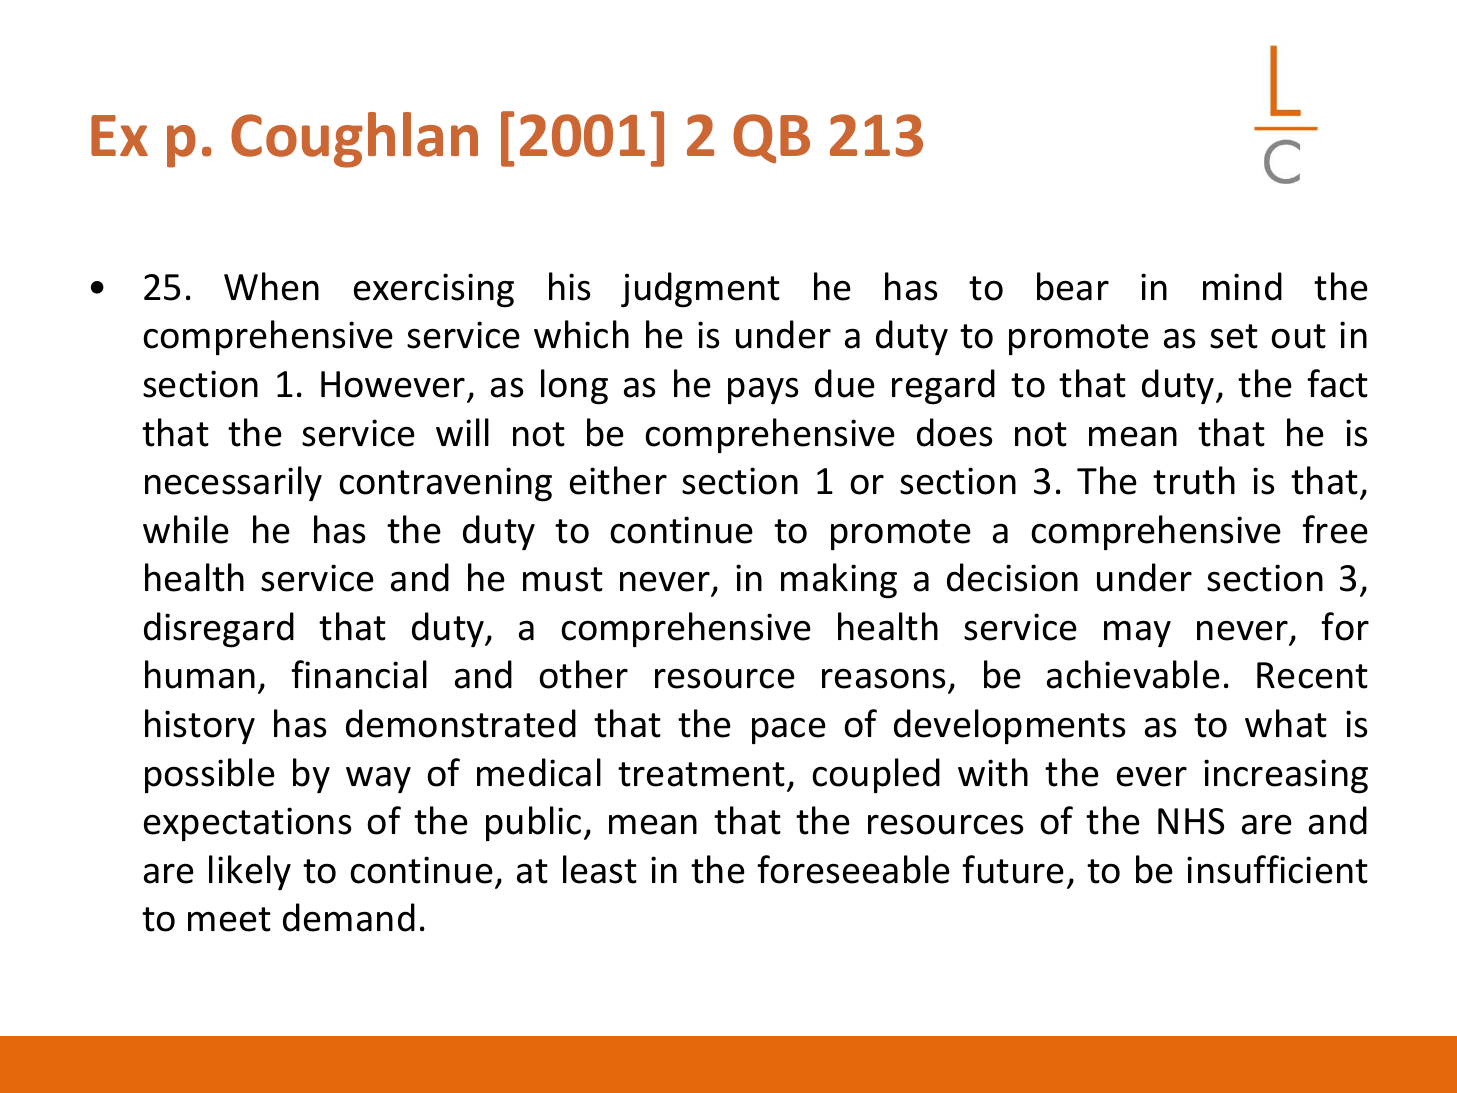  What do you see at coordinates (271, 286) in the screenshot?
I see `When` at bounding box center [271, 286].
